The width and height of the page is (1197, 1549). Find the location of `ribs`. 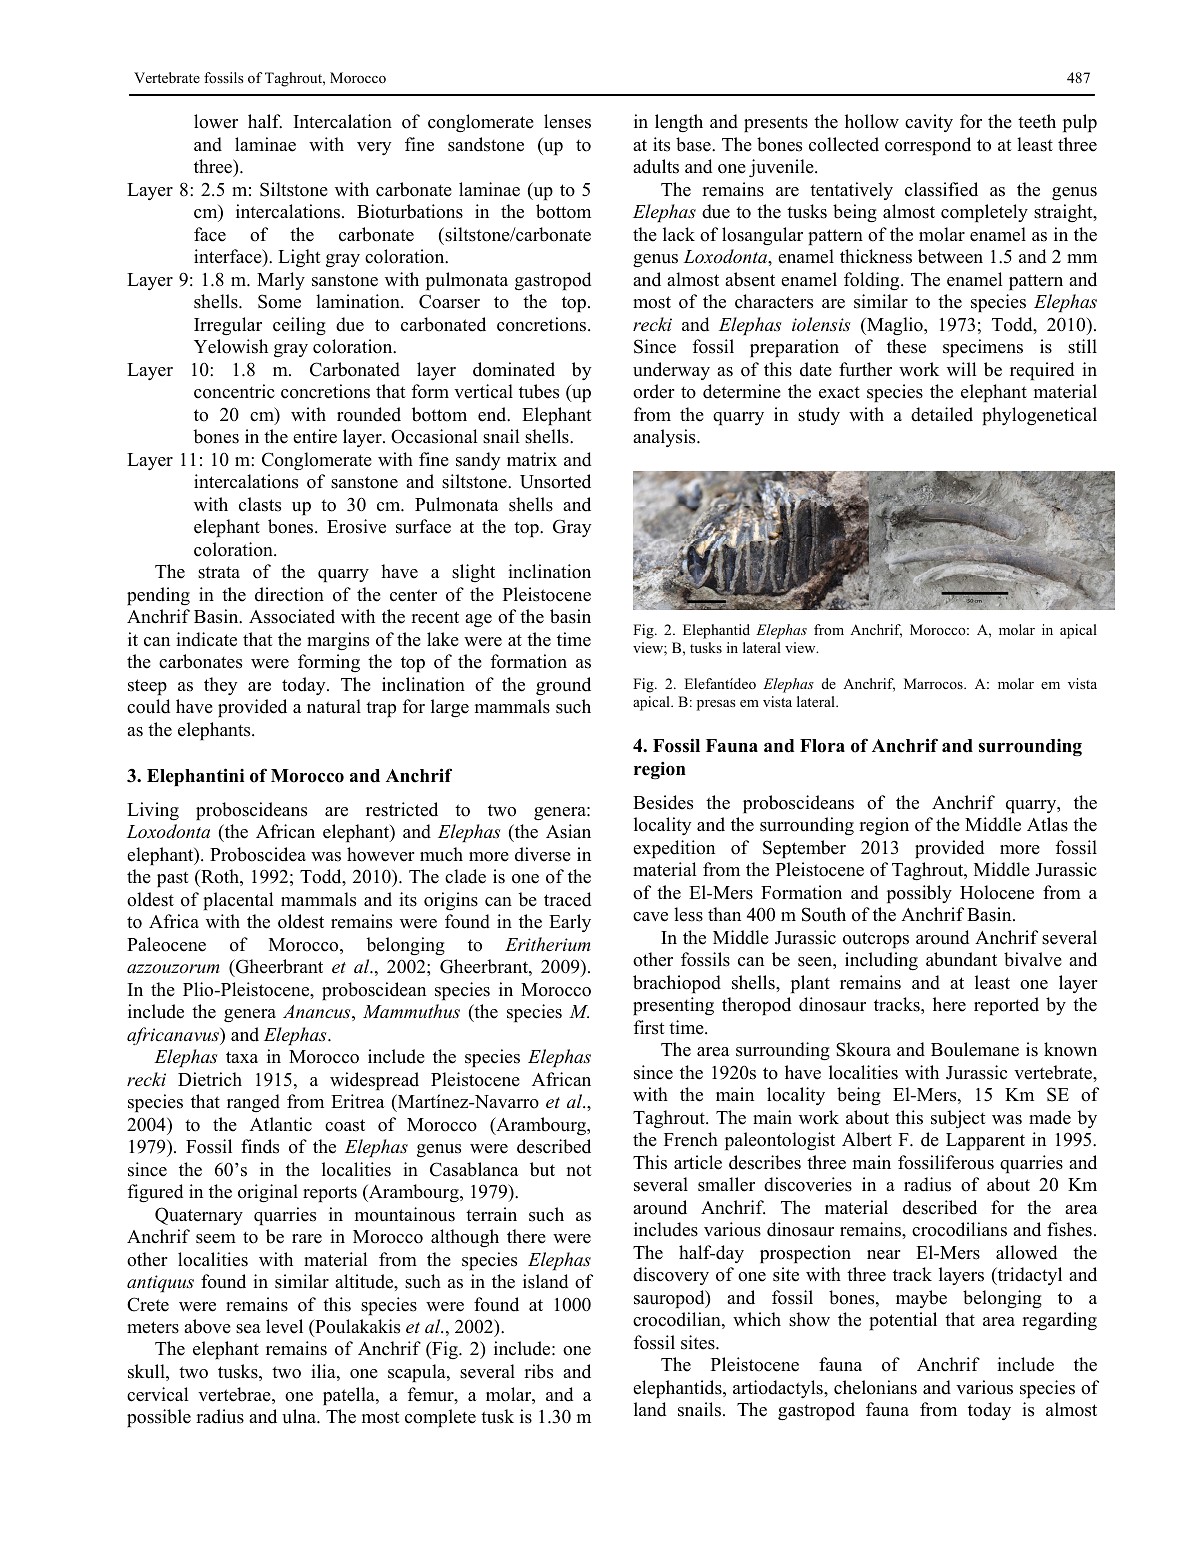

ribs is located at coordinates (538, 1371).
